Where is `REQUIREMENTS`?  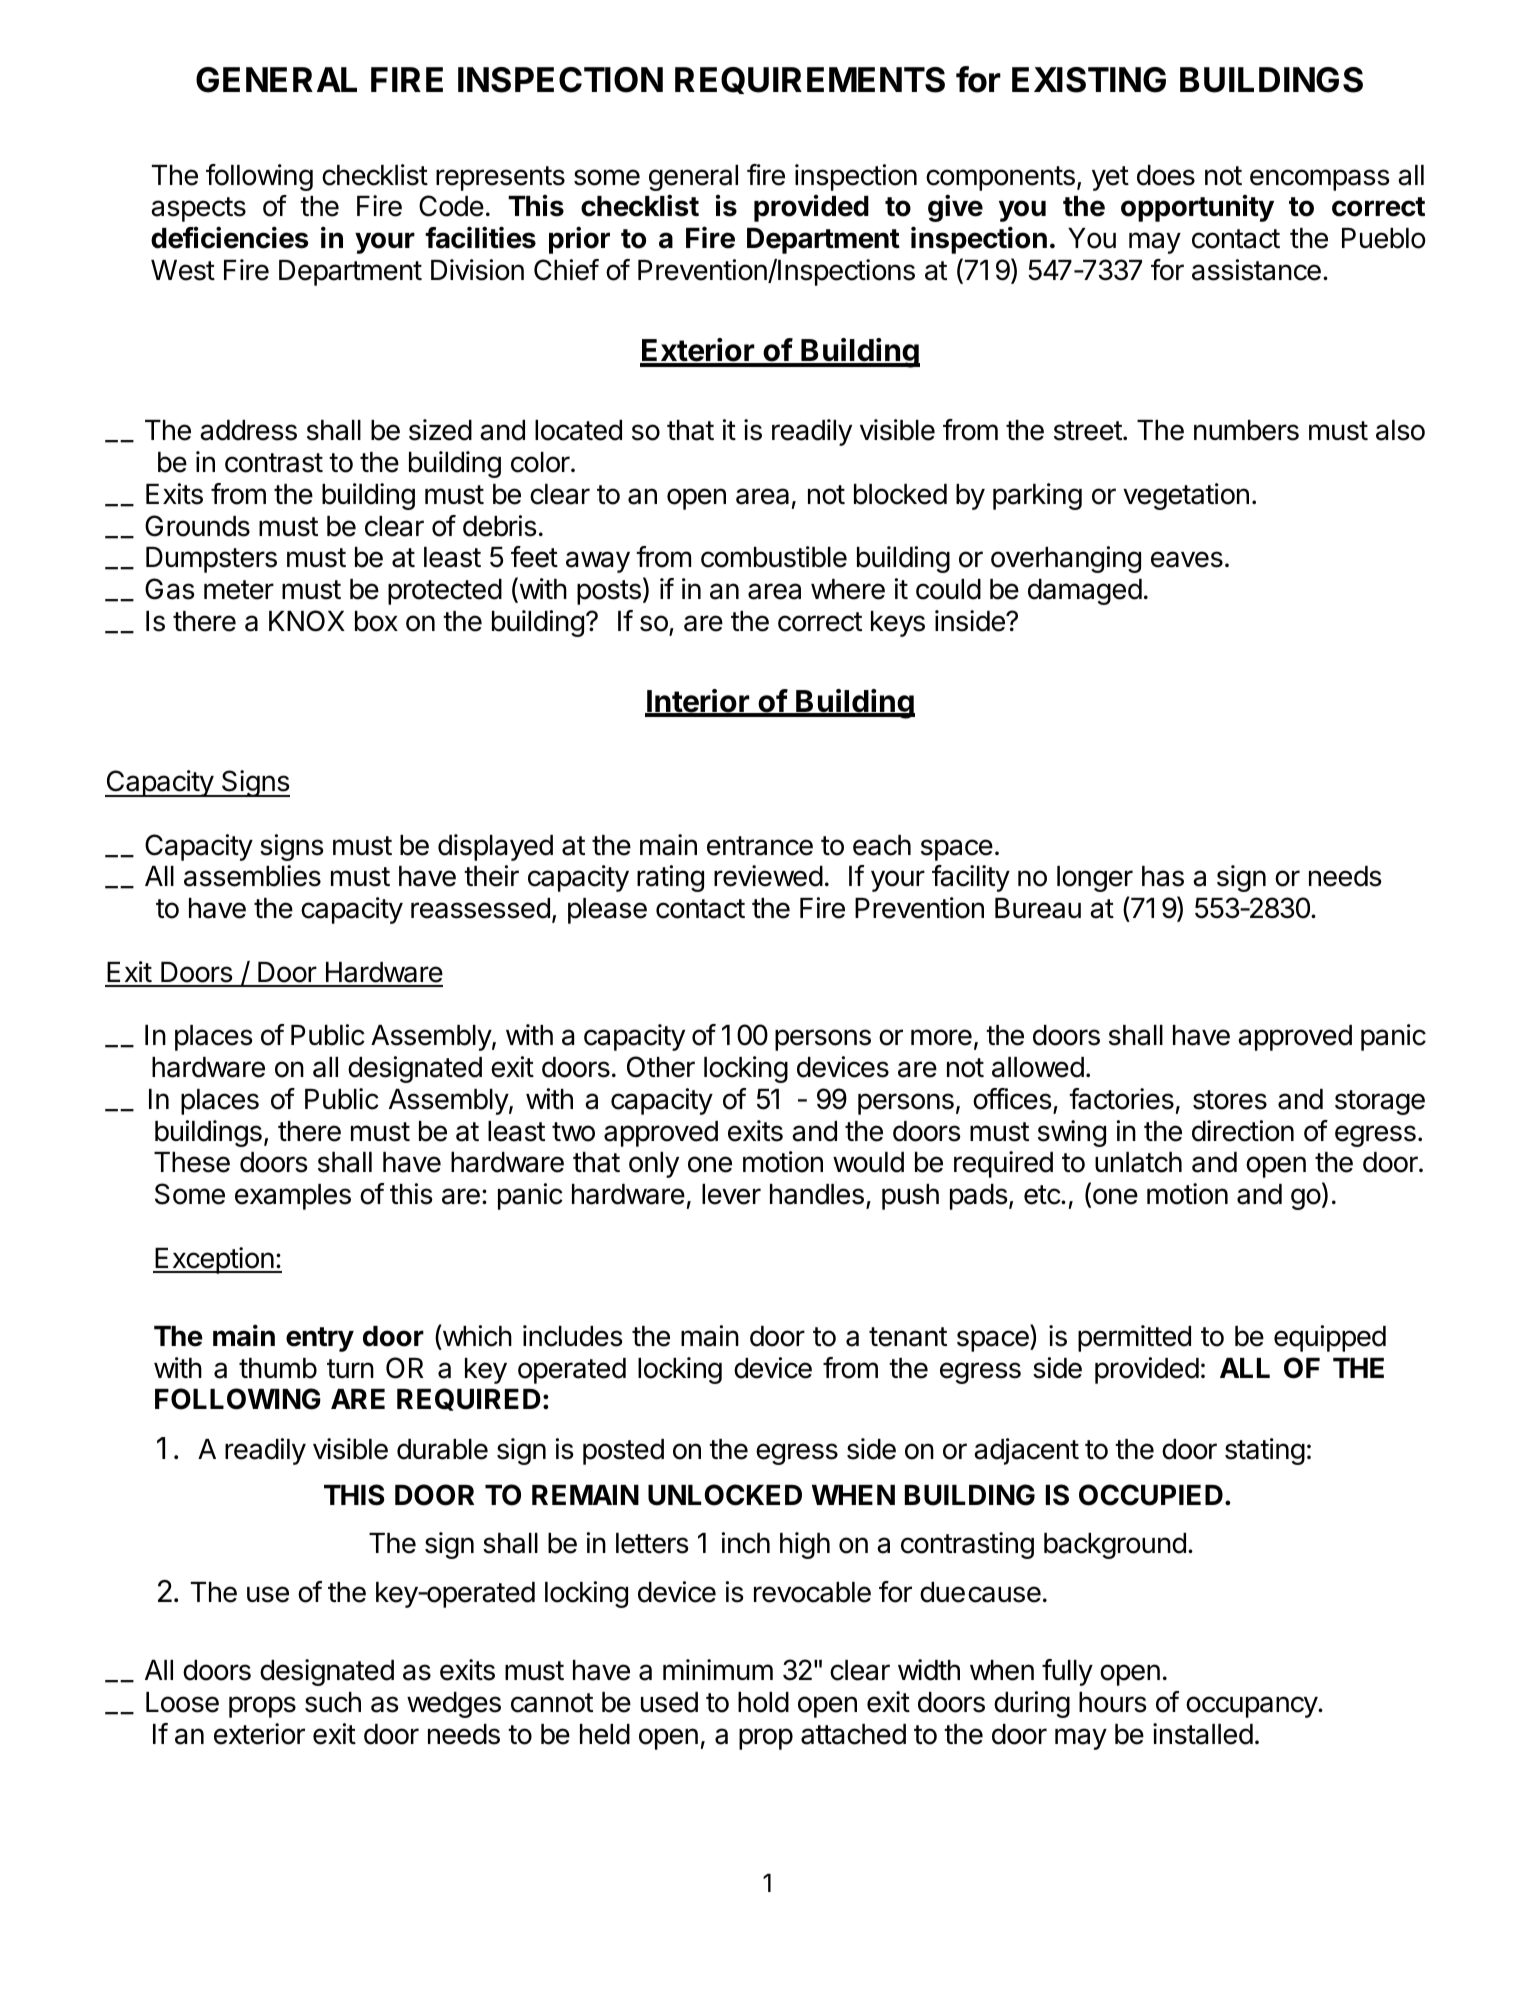
REQUIREMENTS is located at coordinates (810, 80).
